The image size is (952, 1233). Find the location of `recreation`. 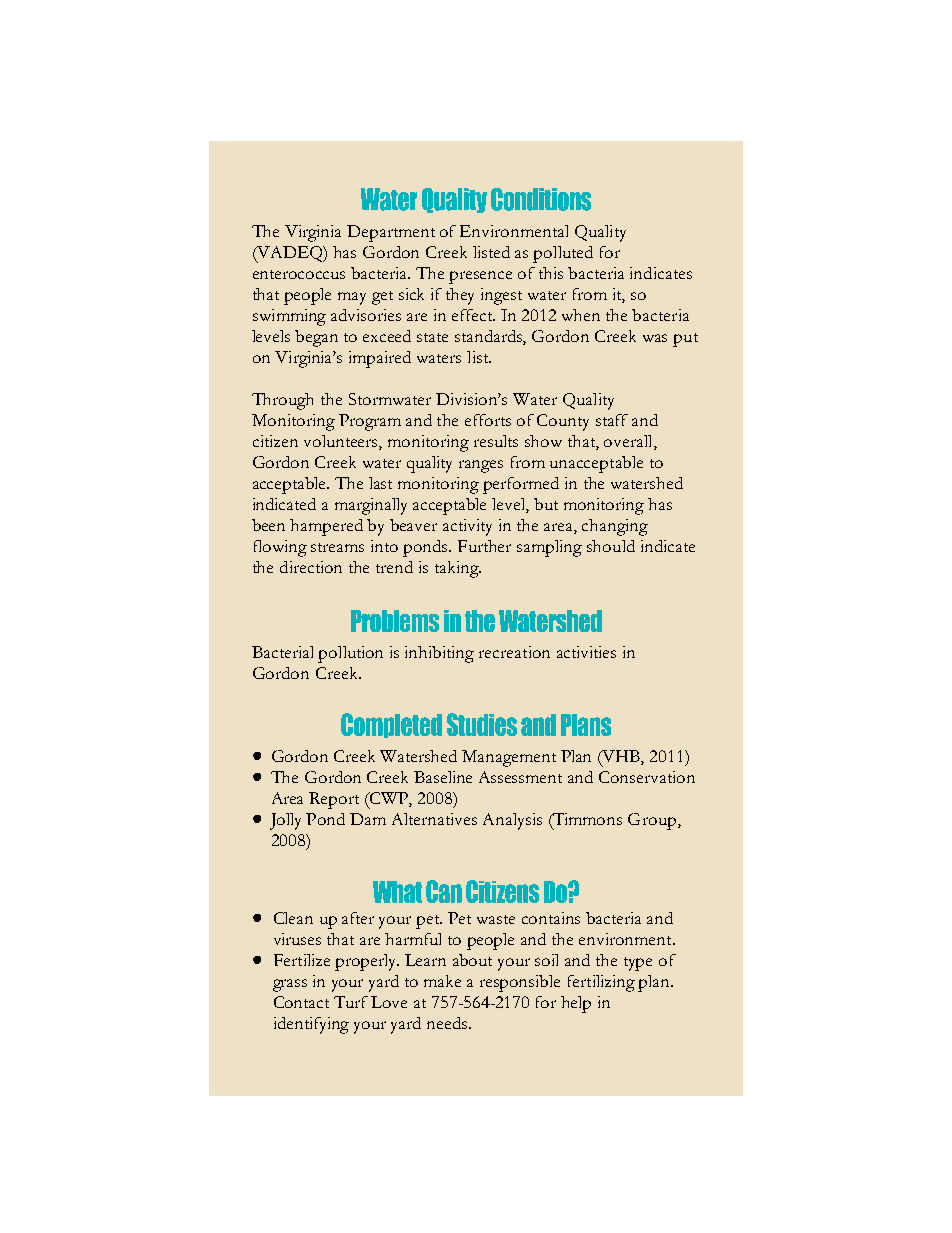

recreation is located at coordinates (514, 652).
